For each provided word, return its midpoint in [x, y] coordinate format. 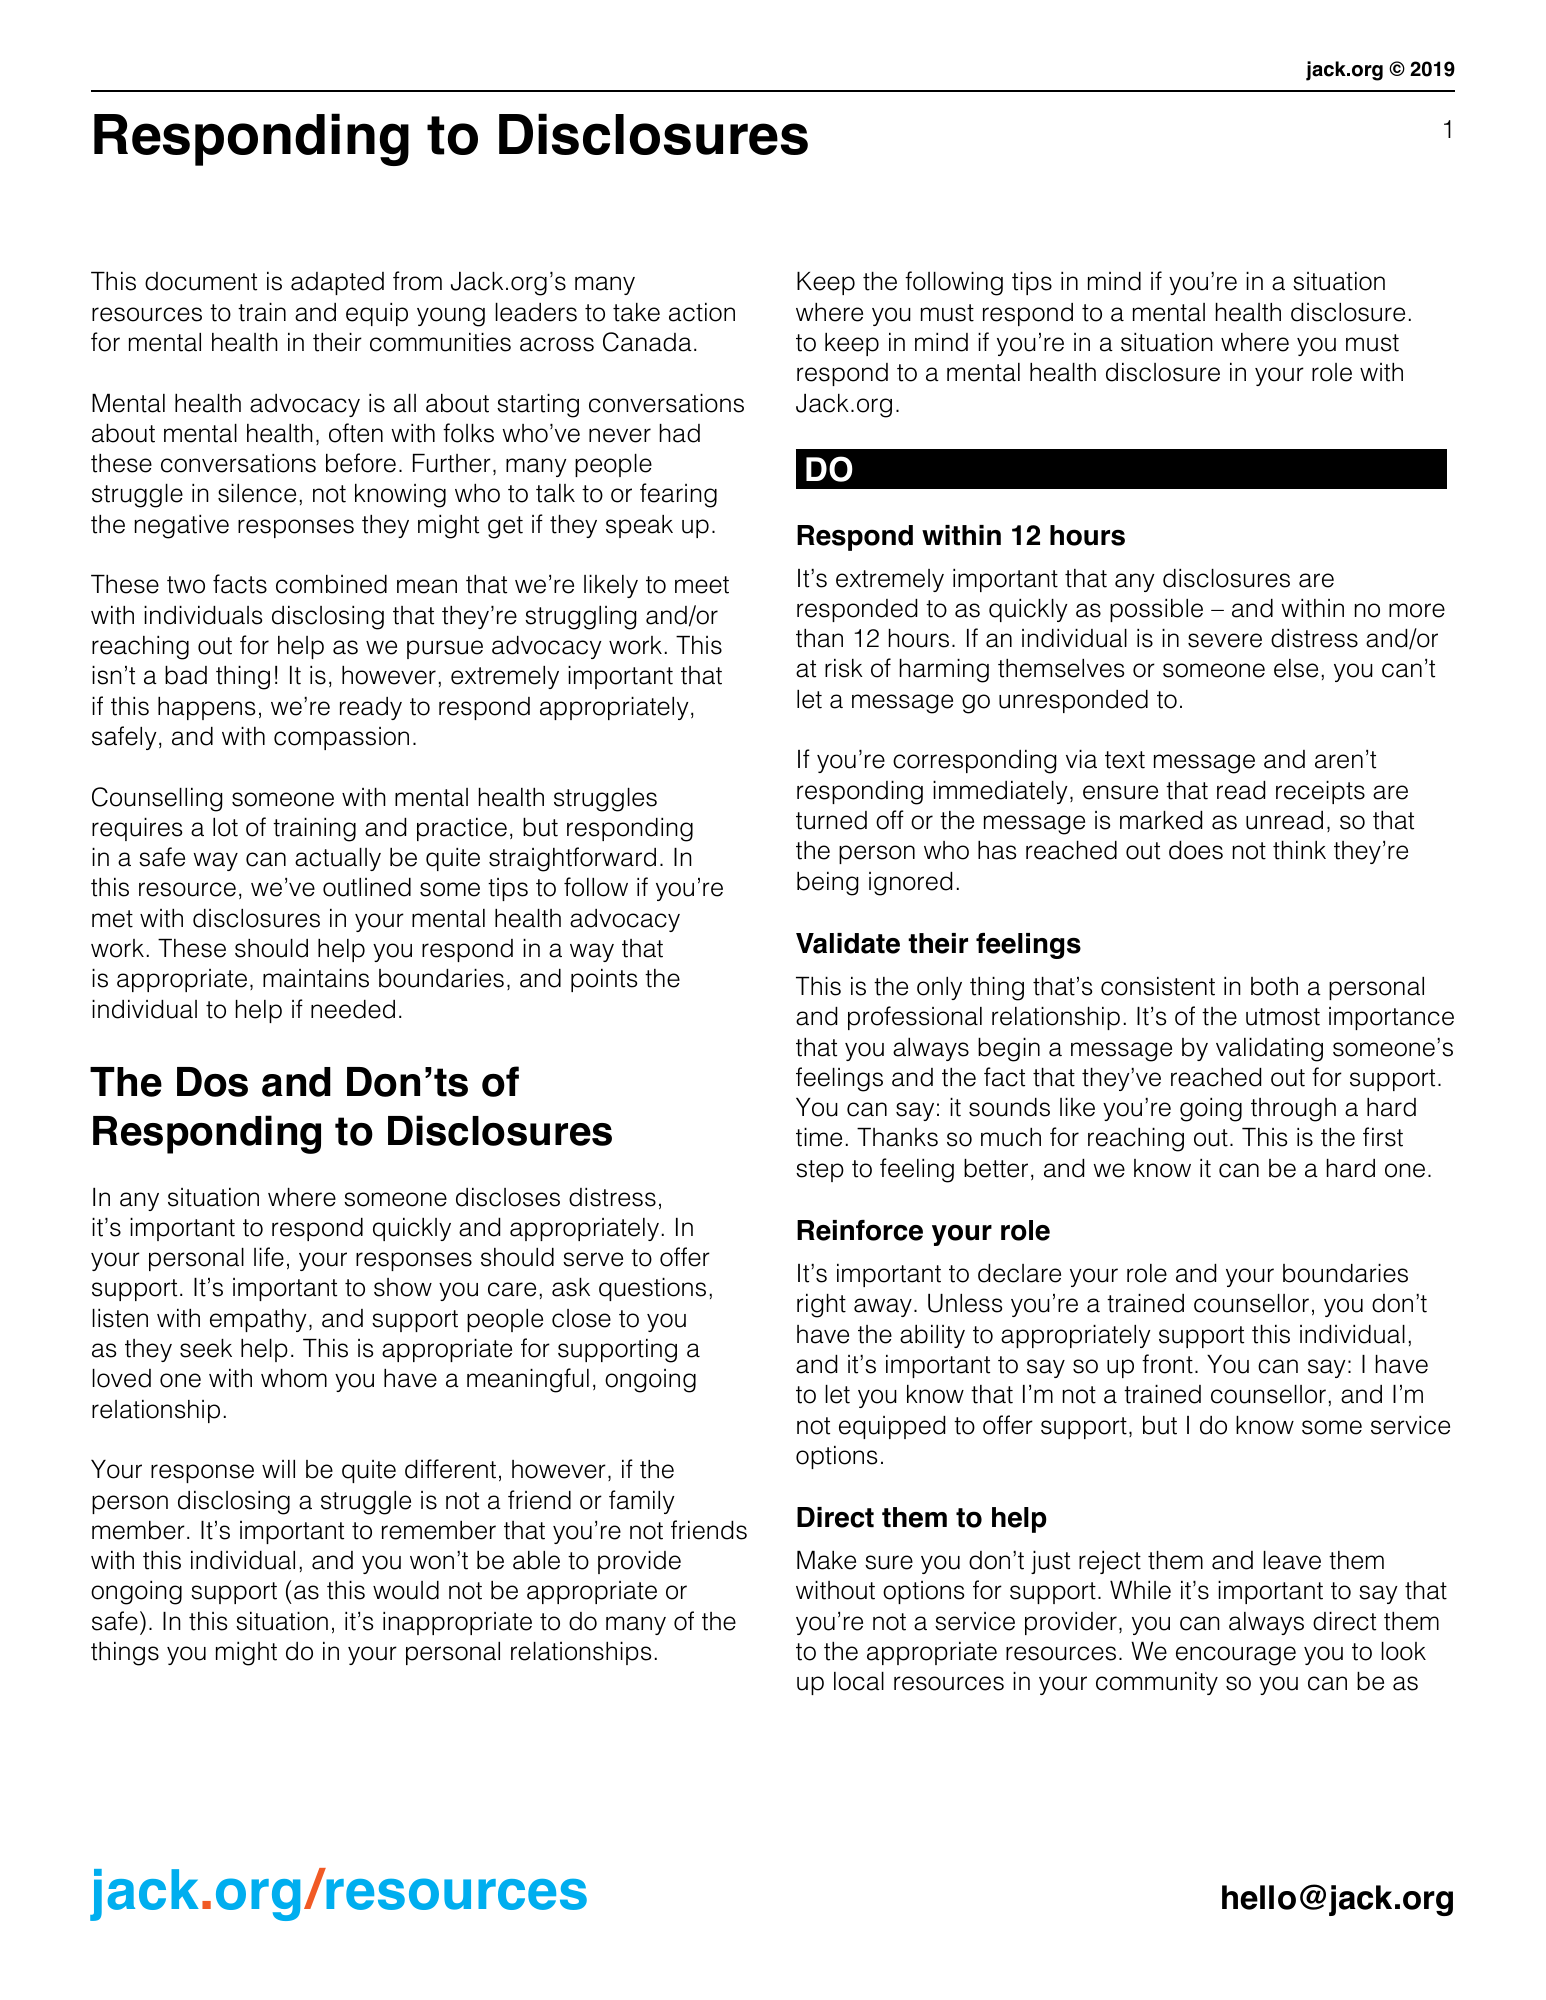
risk [844, 668]
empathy [258, 1320]
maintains [316, 978]
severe [1225, 640]
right [821, 1306]
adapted [337, 283]
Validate [848, 943]
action [702, 312]
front [1167, 1364]
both [1274, 986]
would [406, 1590]
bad [186, 675]
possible [1156, 610]
